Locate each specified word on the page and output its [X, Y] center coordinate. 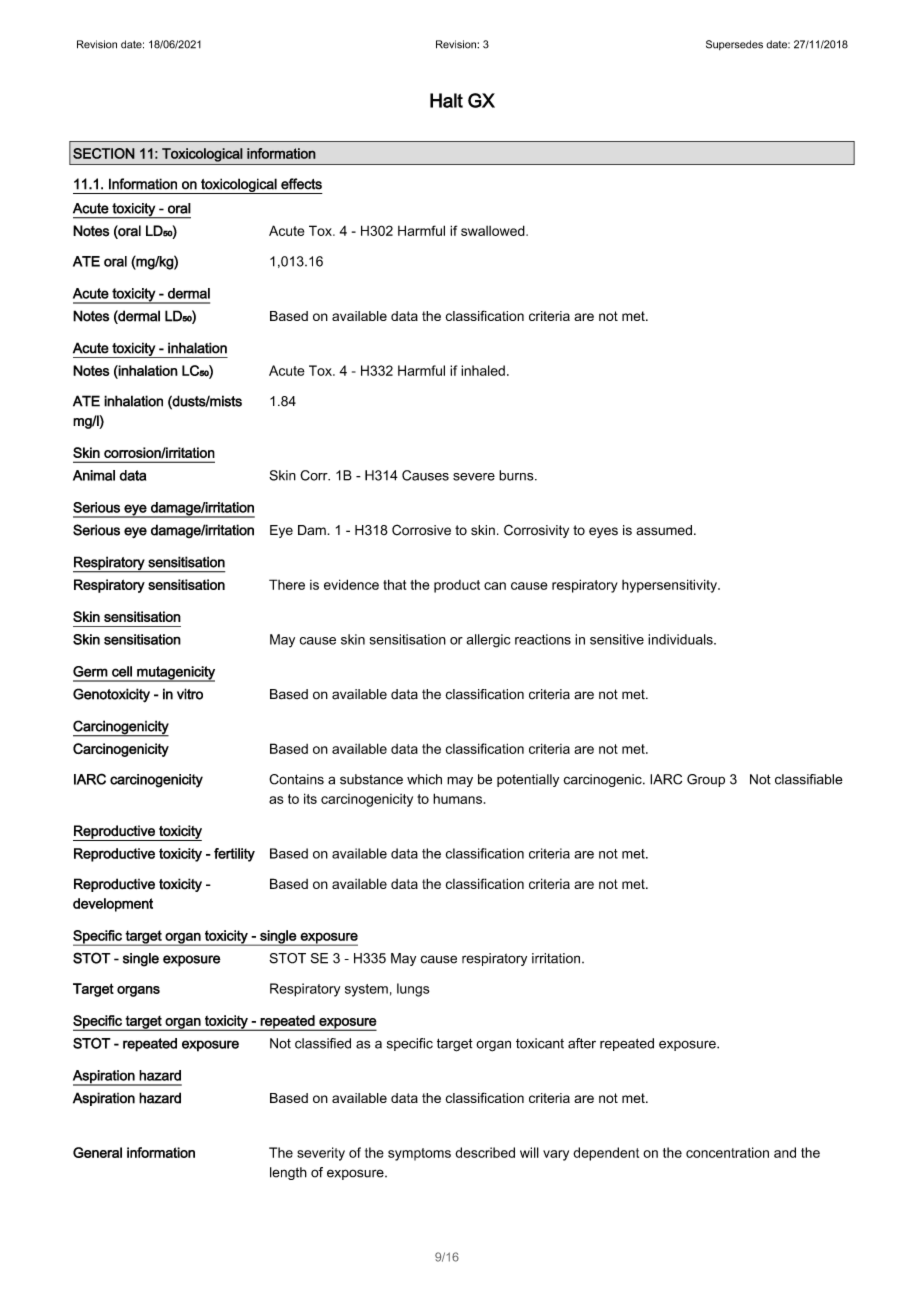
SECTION [104, 153]
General [97, 1152]
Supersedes [734, 45]
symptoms [419, 1154]
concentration [727, 1152]
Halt [446, 100]
